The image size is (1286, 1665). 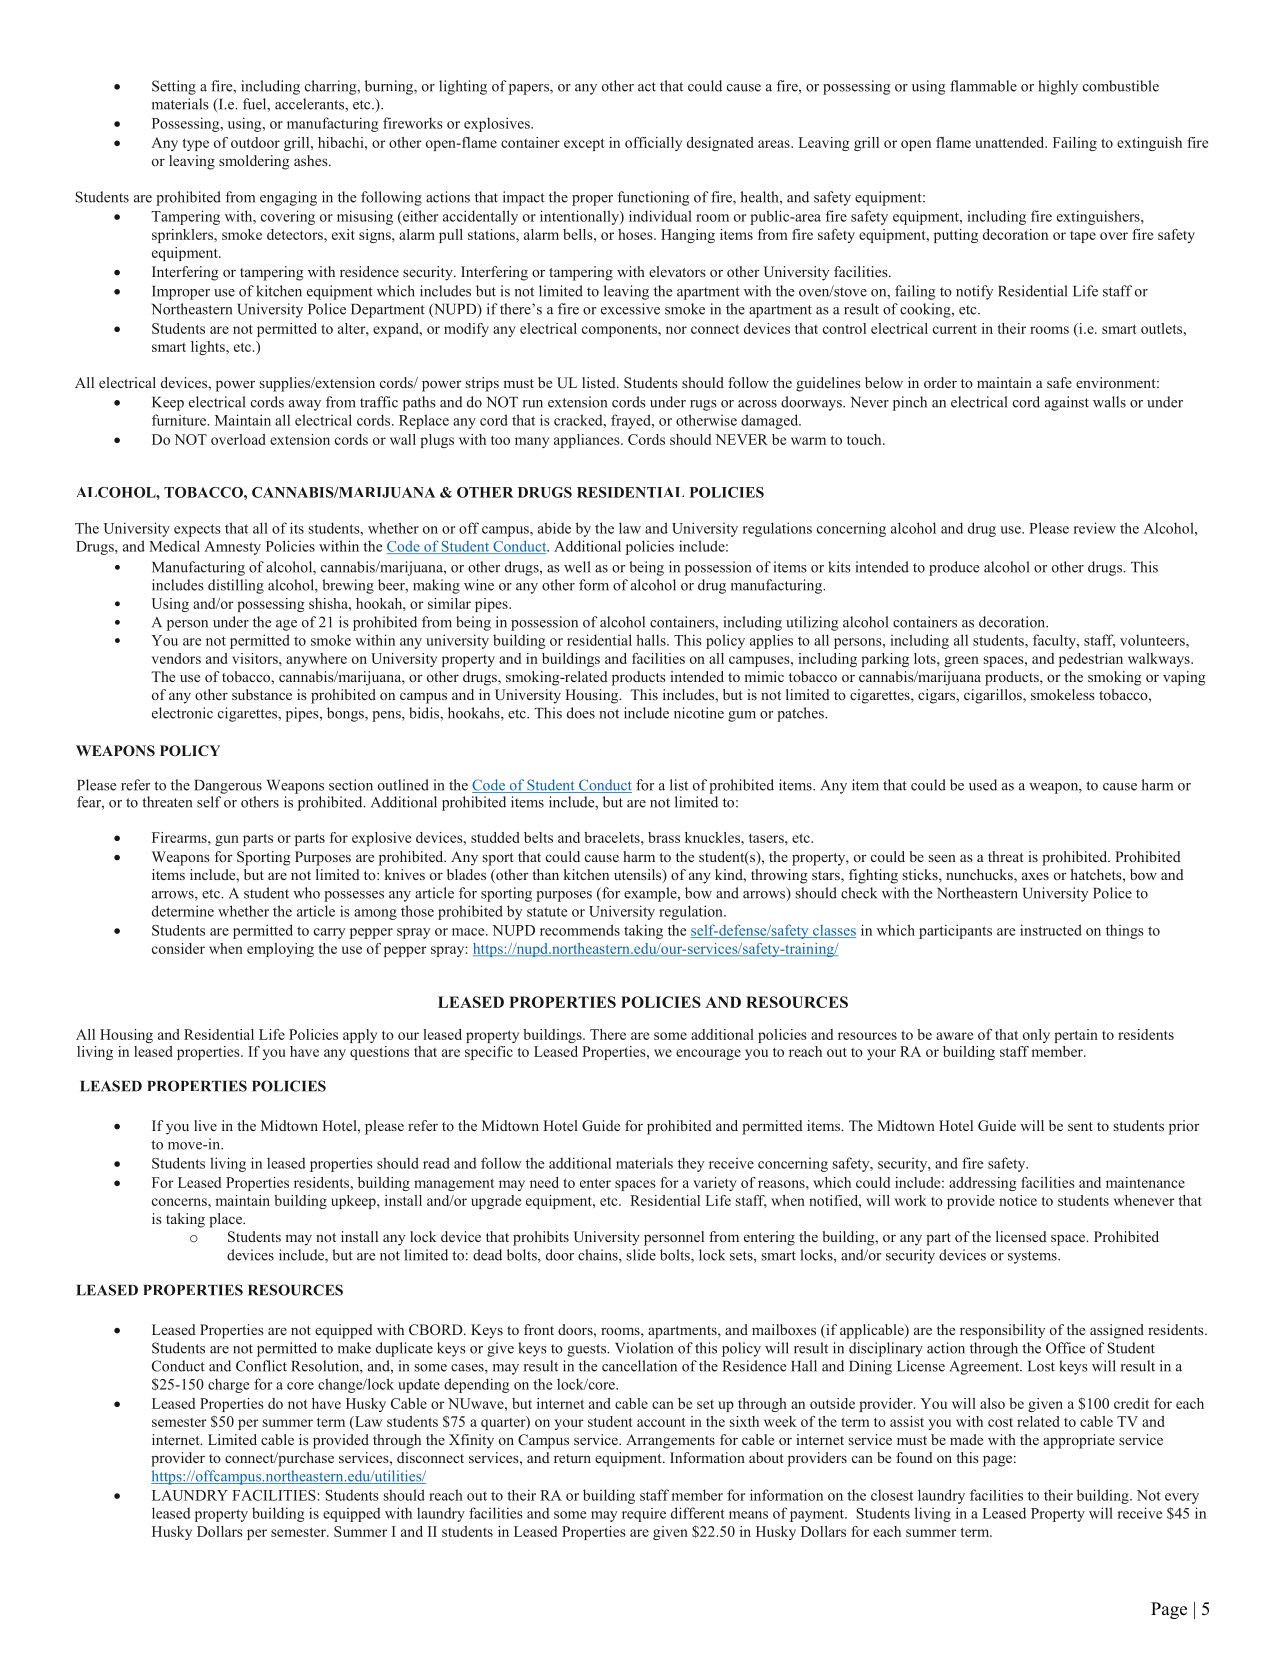 What do you see at coordinates (228, 1385) in the screenshot?
I see `charge` at bounding box center [228, 1385].
